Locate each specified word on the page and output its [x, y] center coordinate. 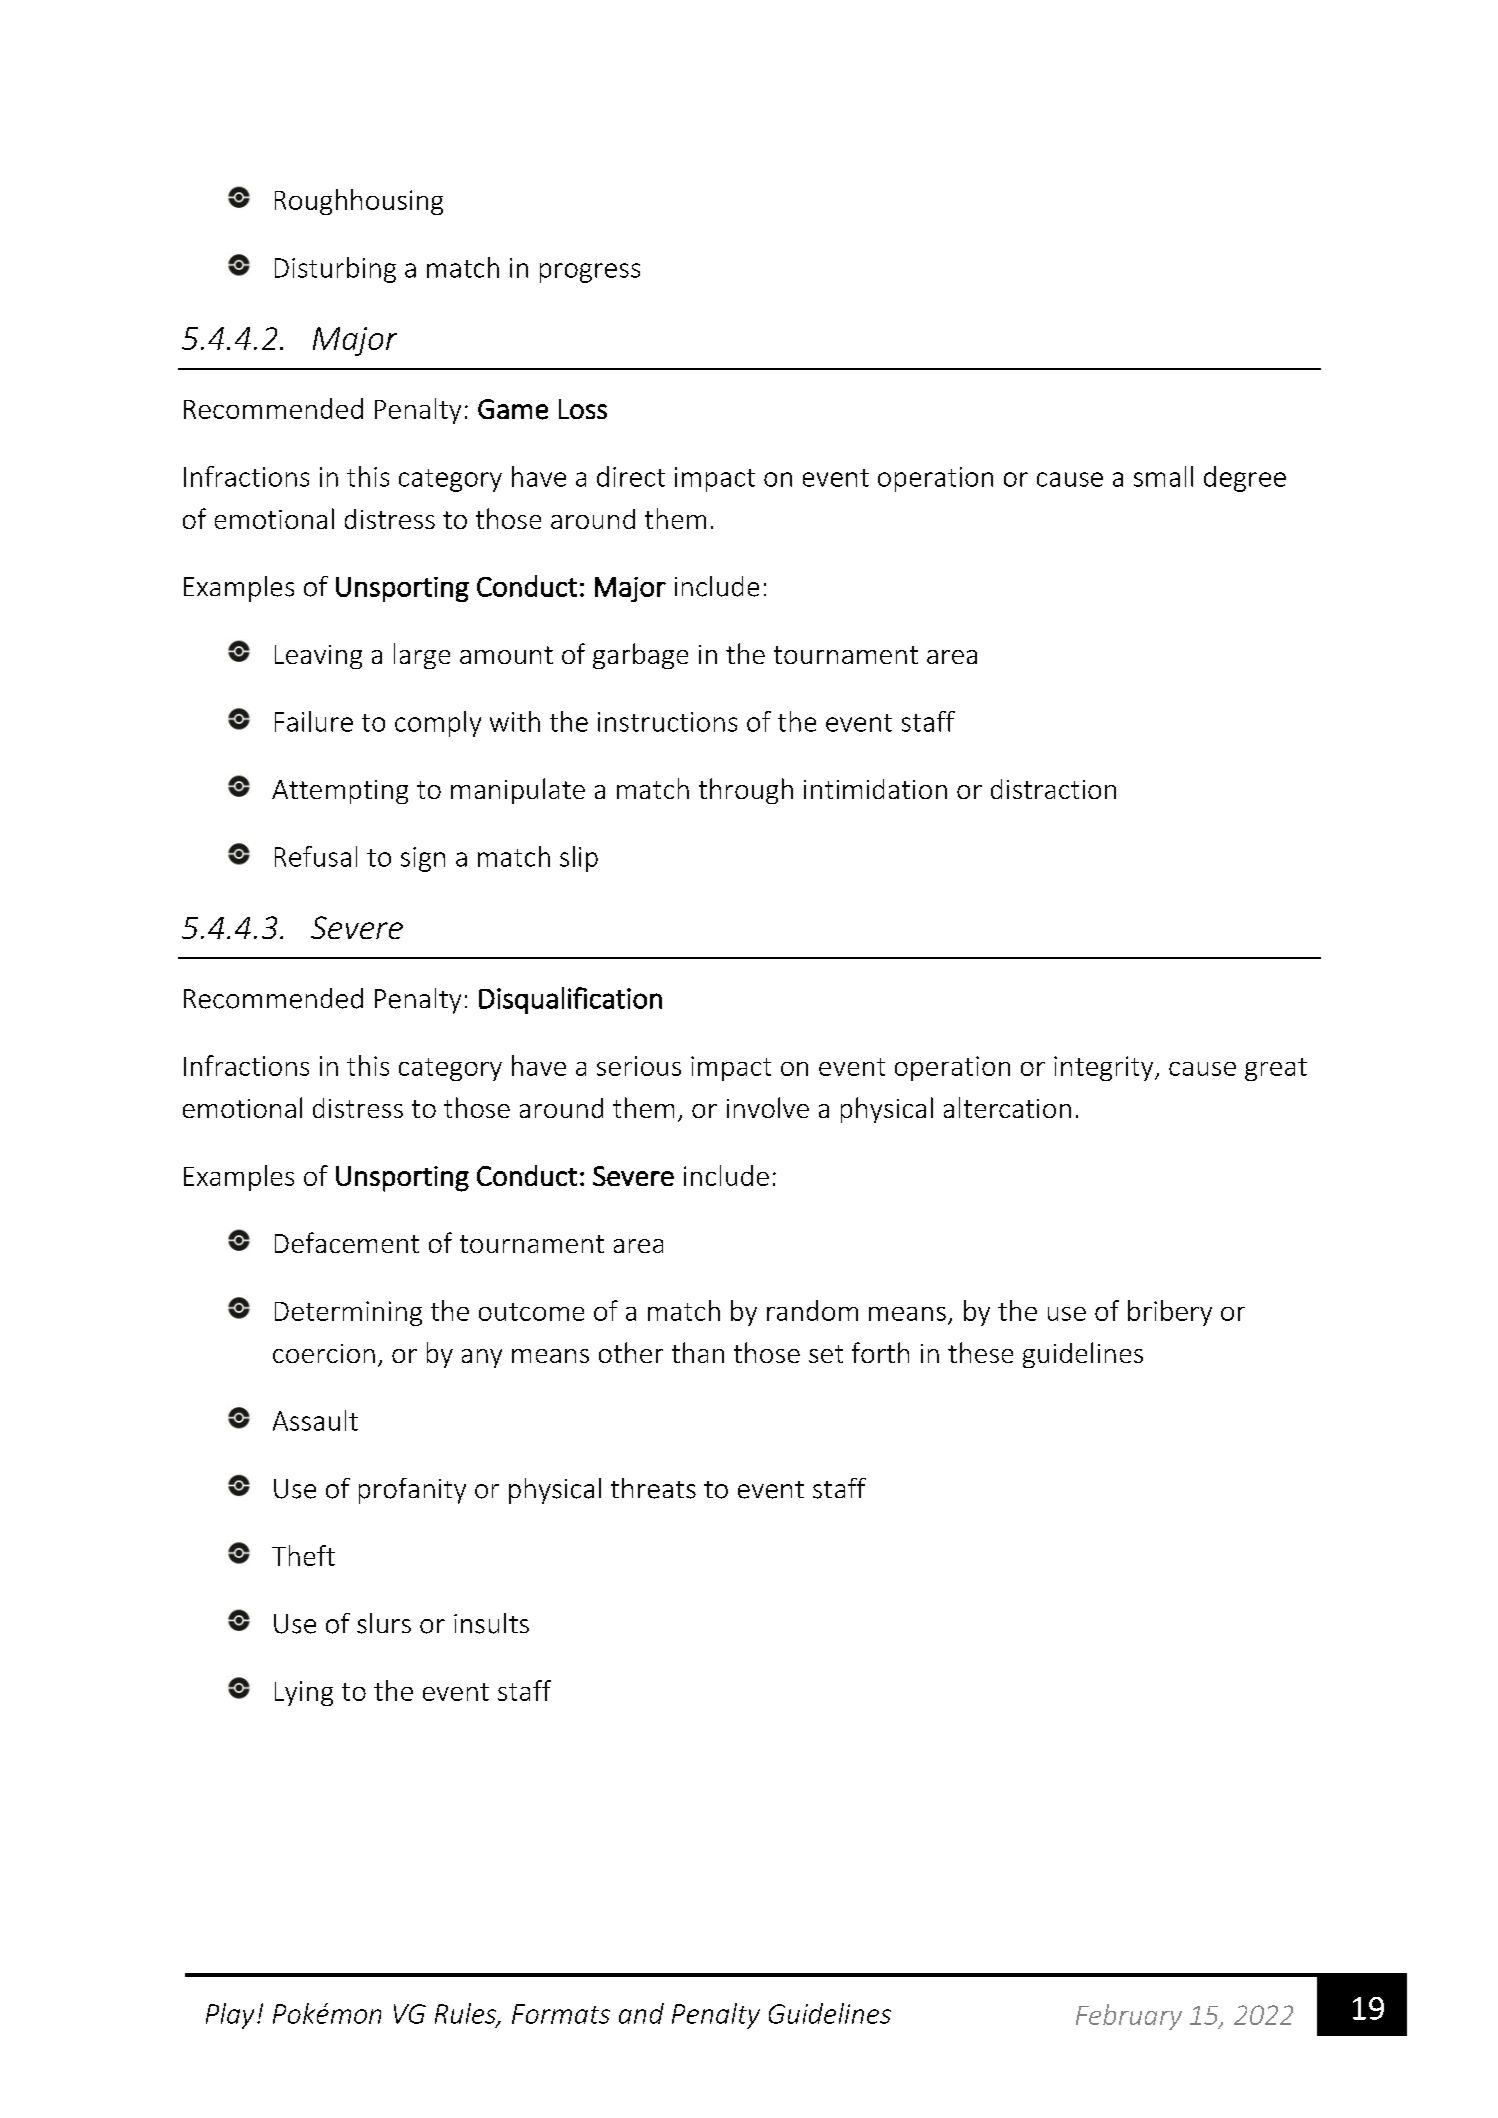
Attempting [340, 792]
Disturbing [335, 270]
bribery [1170, 1313]
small [1163, 476]
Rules [466, 2014]
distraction [1053, 789]
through [746, 791]
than [698, 1352]
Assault [315, 1420]
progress [590, 273]
